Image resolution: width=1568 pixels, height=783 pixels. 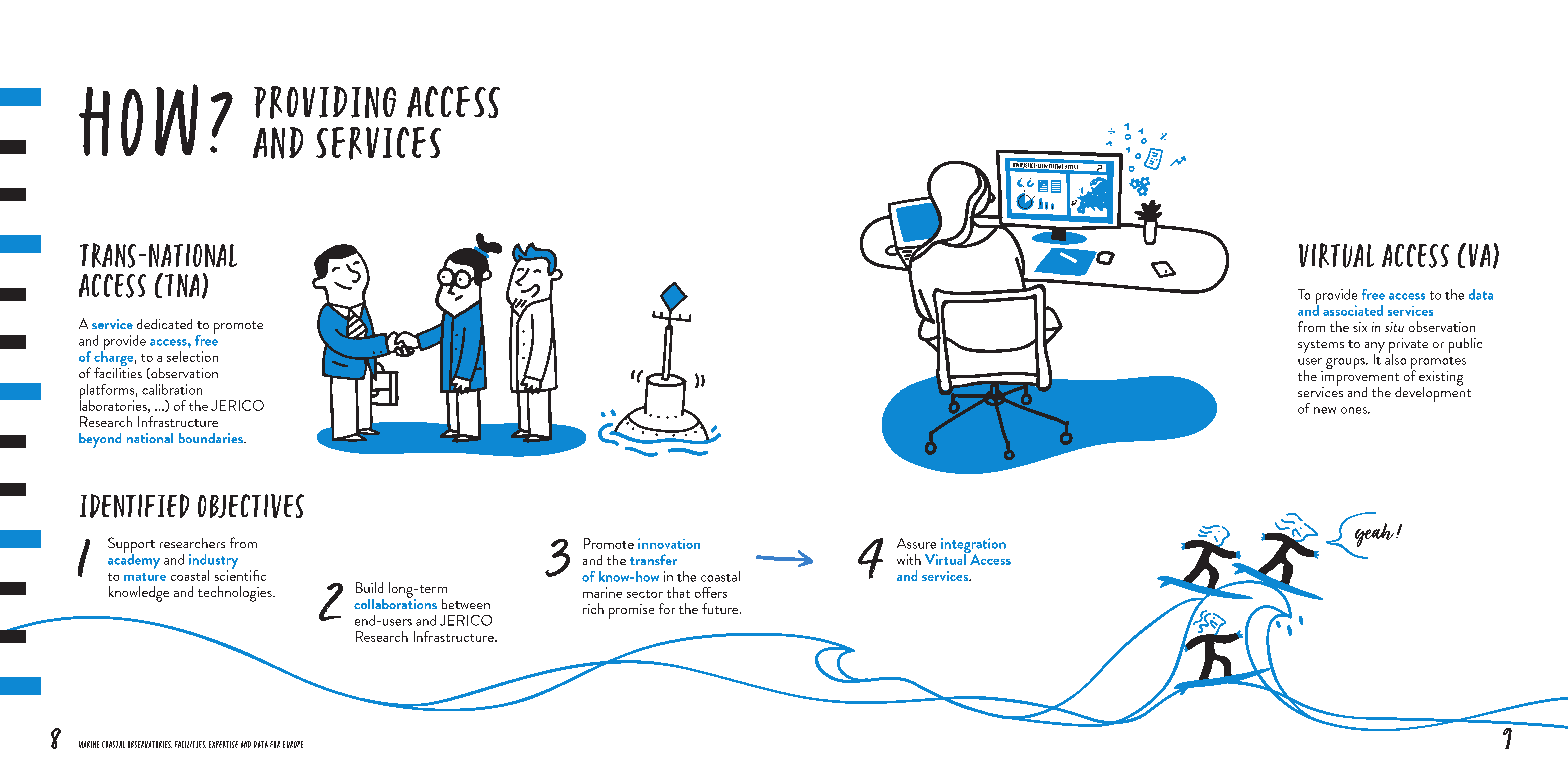 I want to click on future, so click(x=721, y=608).
